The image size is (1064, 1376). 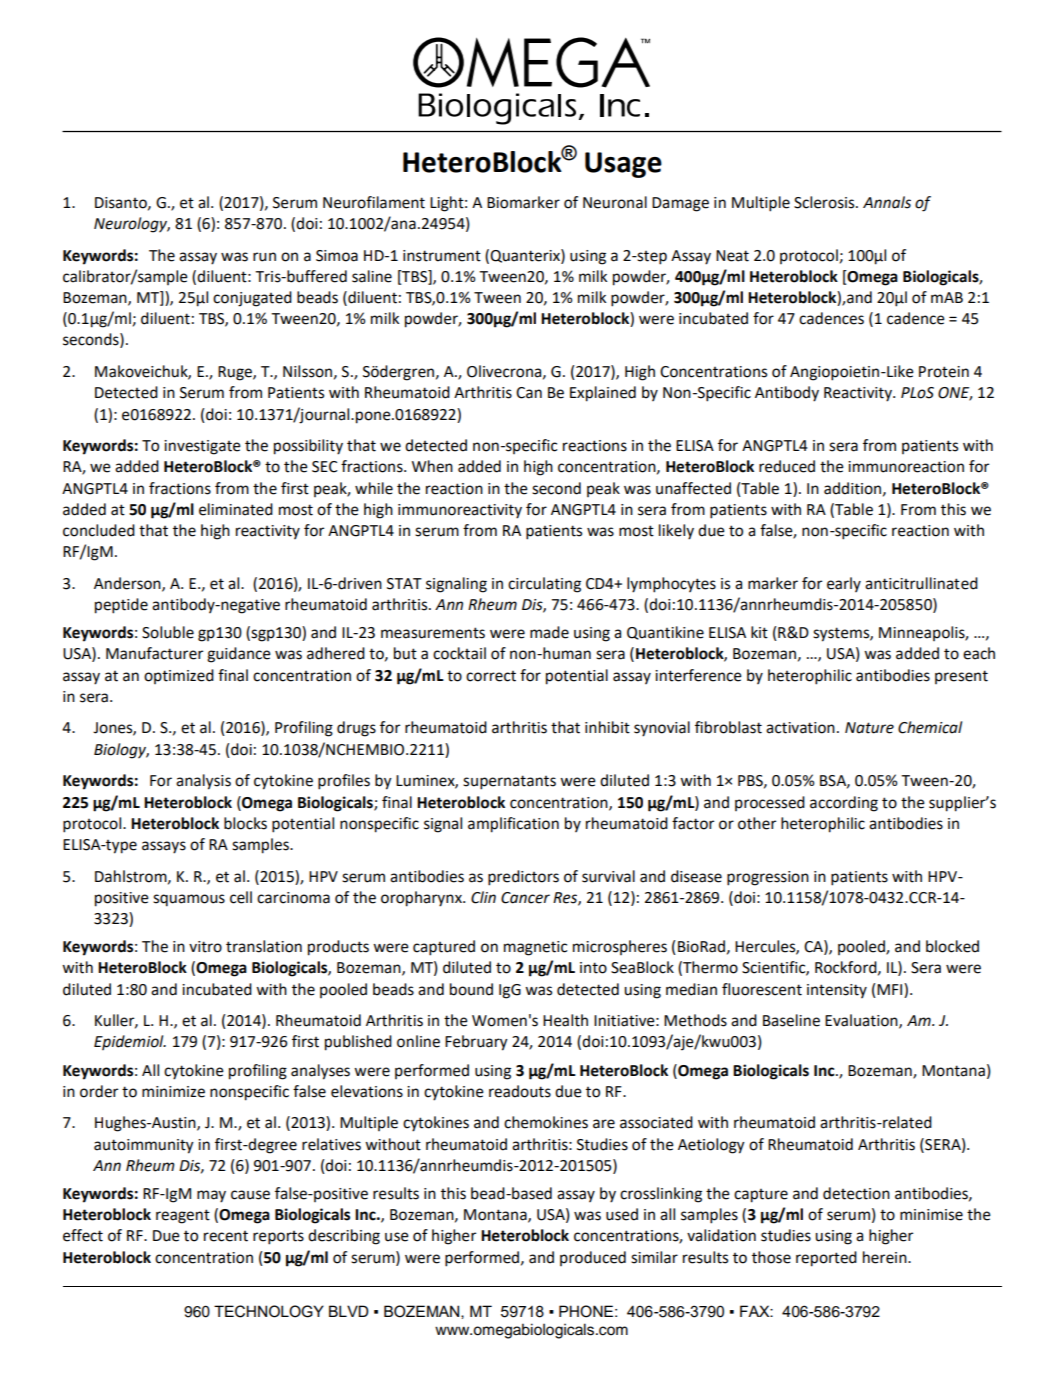 What do you see at coordinates (887, 202) in the screenshot?
I see `Annals` at bounding box center [887, 202].
